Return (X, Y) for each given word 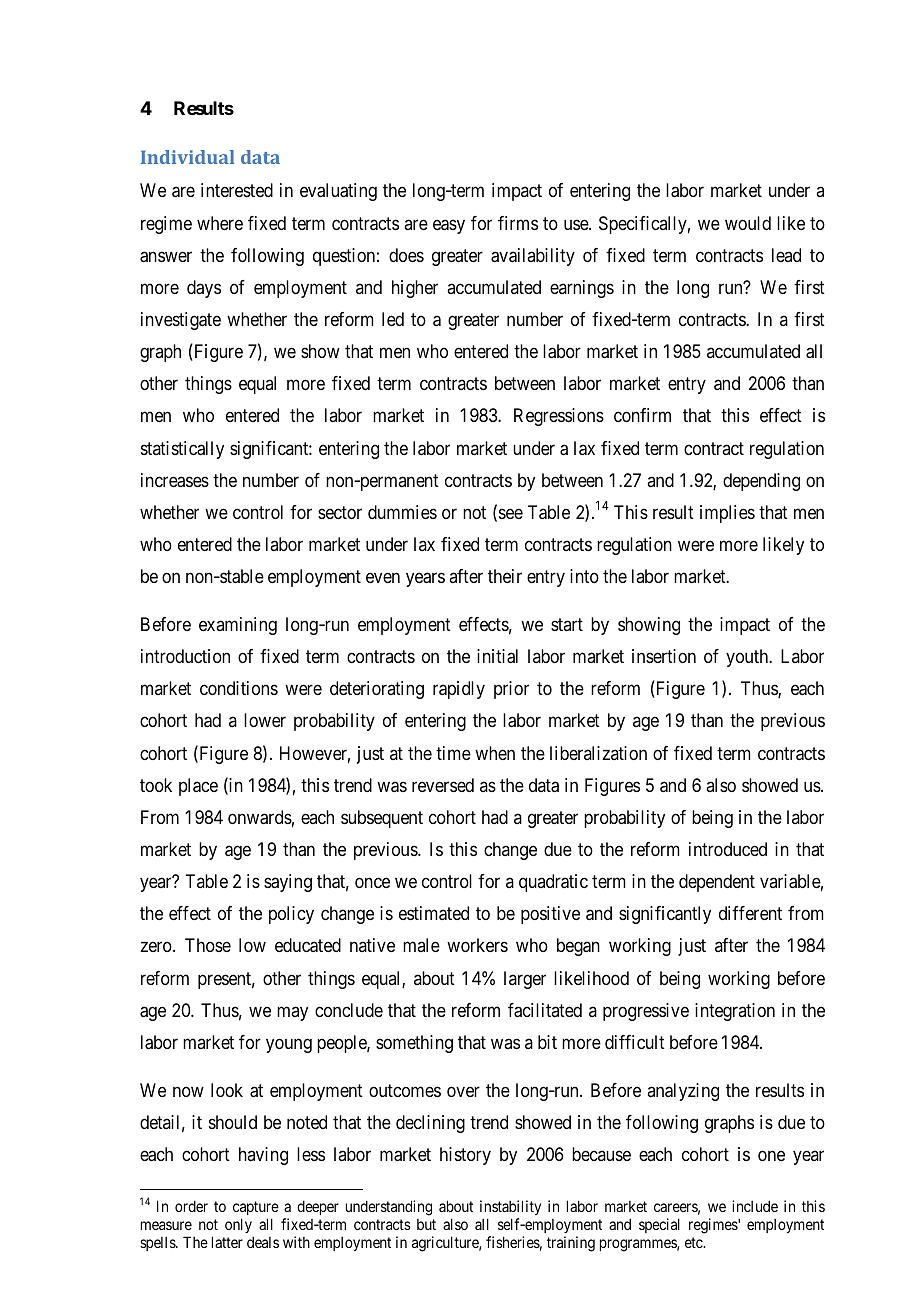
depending (761, 482)
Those (208, 945)
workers (477, 945)
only (238, 1225)
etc (694, 1242)
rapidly (459, 690)
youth (748, 658)
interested (237, 190)
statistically (182, 450)
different (750, 913)
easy (449, 226)
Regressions (559, 417)
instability (510, 1207)
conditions (239, 688)
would (748, 223)
